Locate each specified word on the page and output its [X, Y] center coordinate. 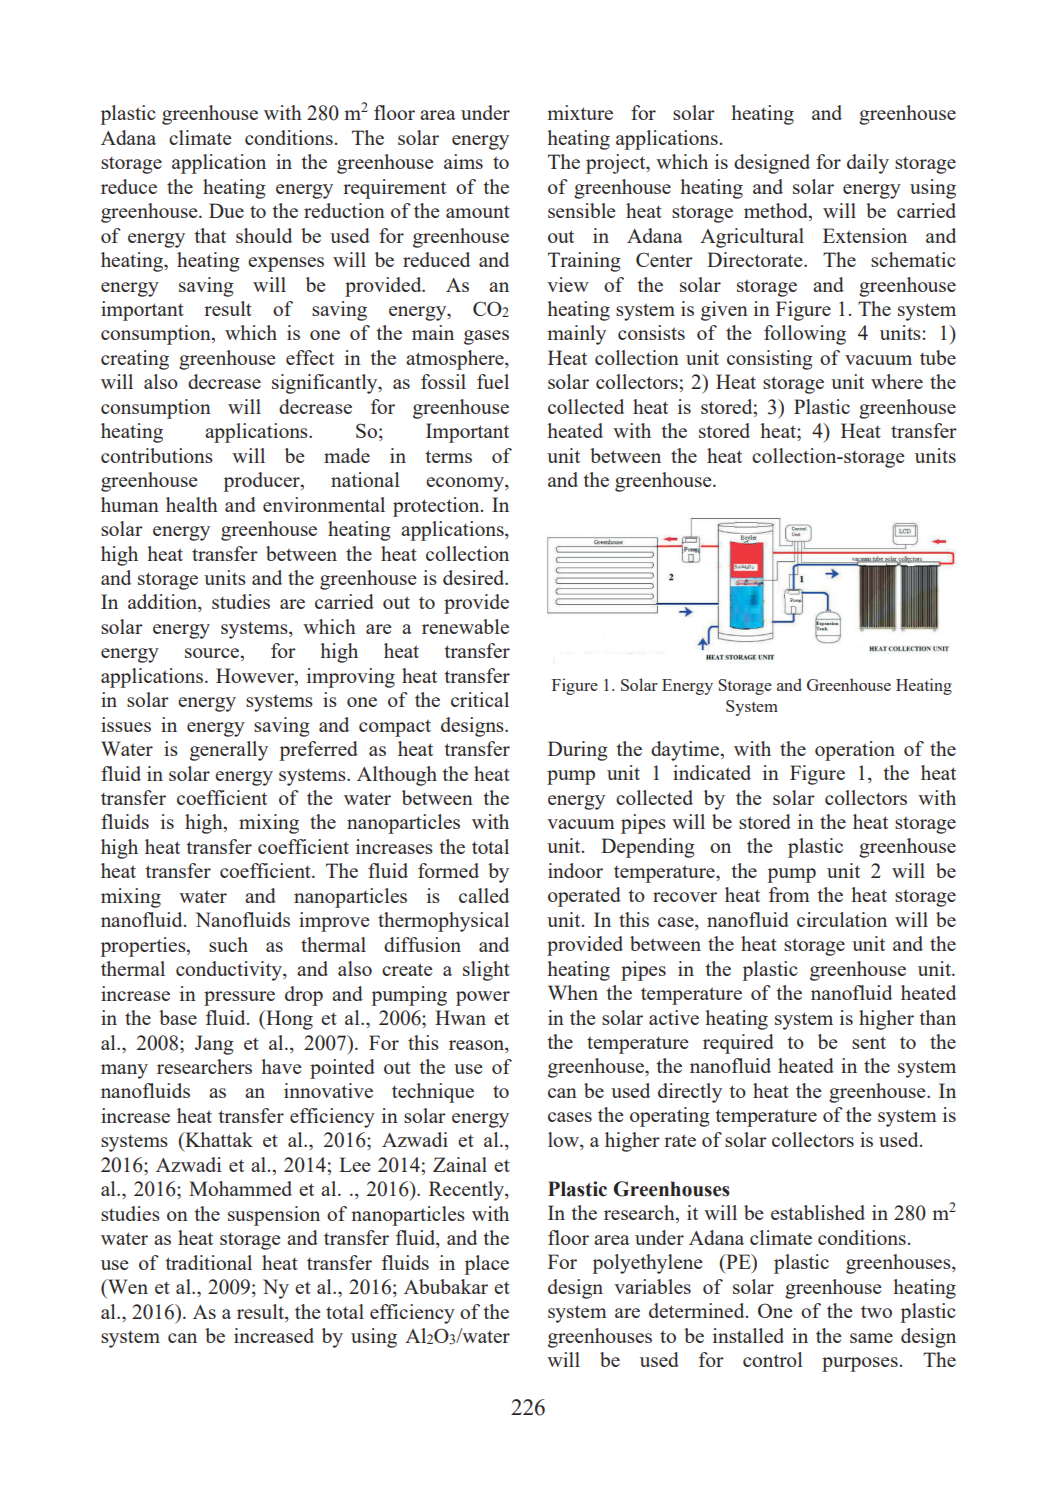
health [192, 504]
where [897, 381]
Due [226, 210]
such [228, 944]
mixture [580, 112]
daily [868, 164]
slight [486, 971]
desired [475, 577]
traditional [209, 1262]
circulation [842, 919]
